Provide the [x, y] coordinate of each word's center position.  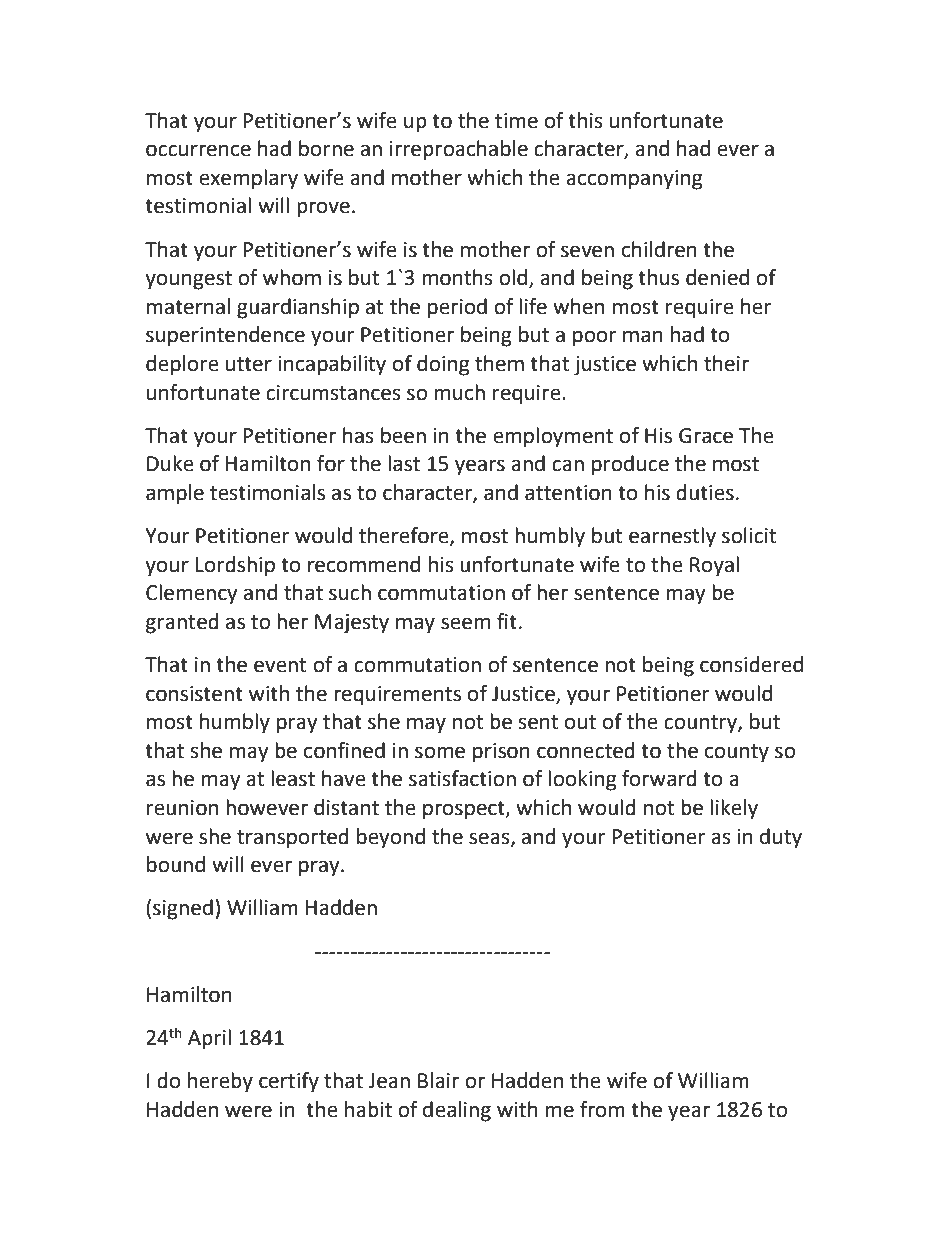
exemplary [248, 179]
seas [490, 839]
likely [734, 809]
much [459, 392]
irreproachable [458, 150]
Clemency [191, 594]
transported [293, 838]
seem [465, 623]
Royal [714, 566]
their [726, 363]
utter [249, 364]
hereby [220, 1082]
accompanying [634, 180]
